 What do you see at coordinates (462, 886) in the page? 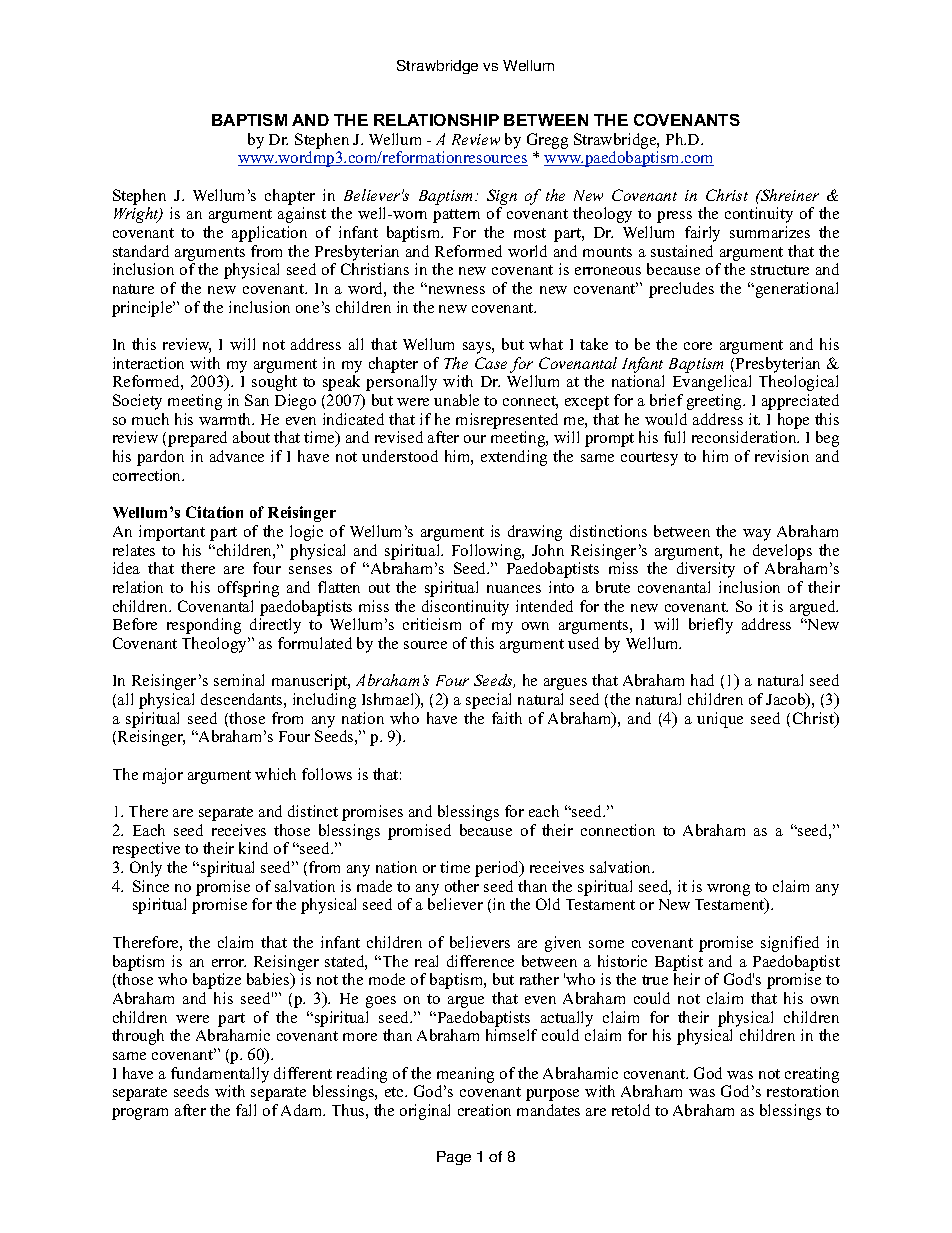
I see `other` at bounding box center [462, 886].
